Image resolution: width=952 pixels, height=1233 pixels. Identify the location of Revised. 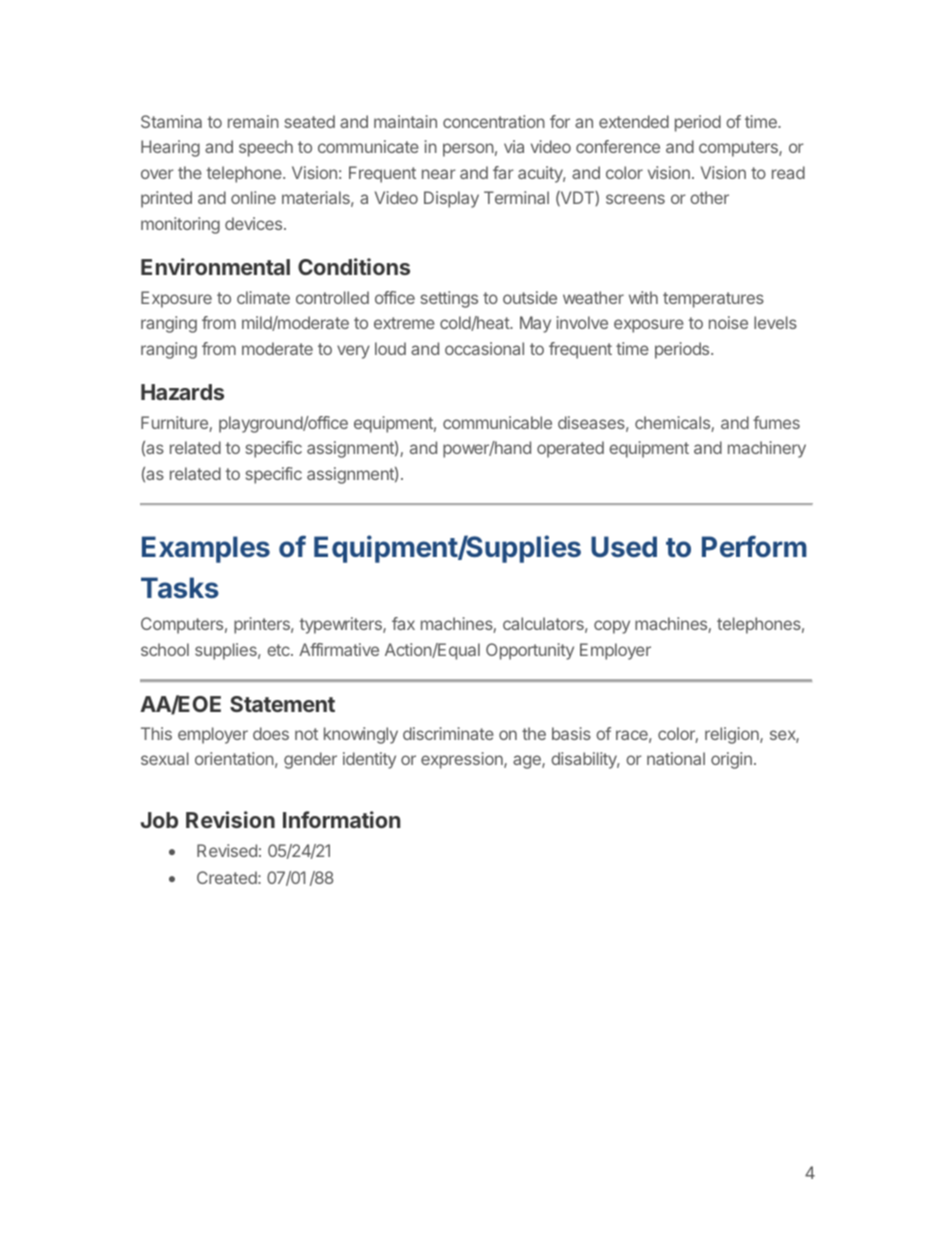
(227, 850).
